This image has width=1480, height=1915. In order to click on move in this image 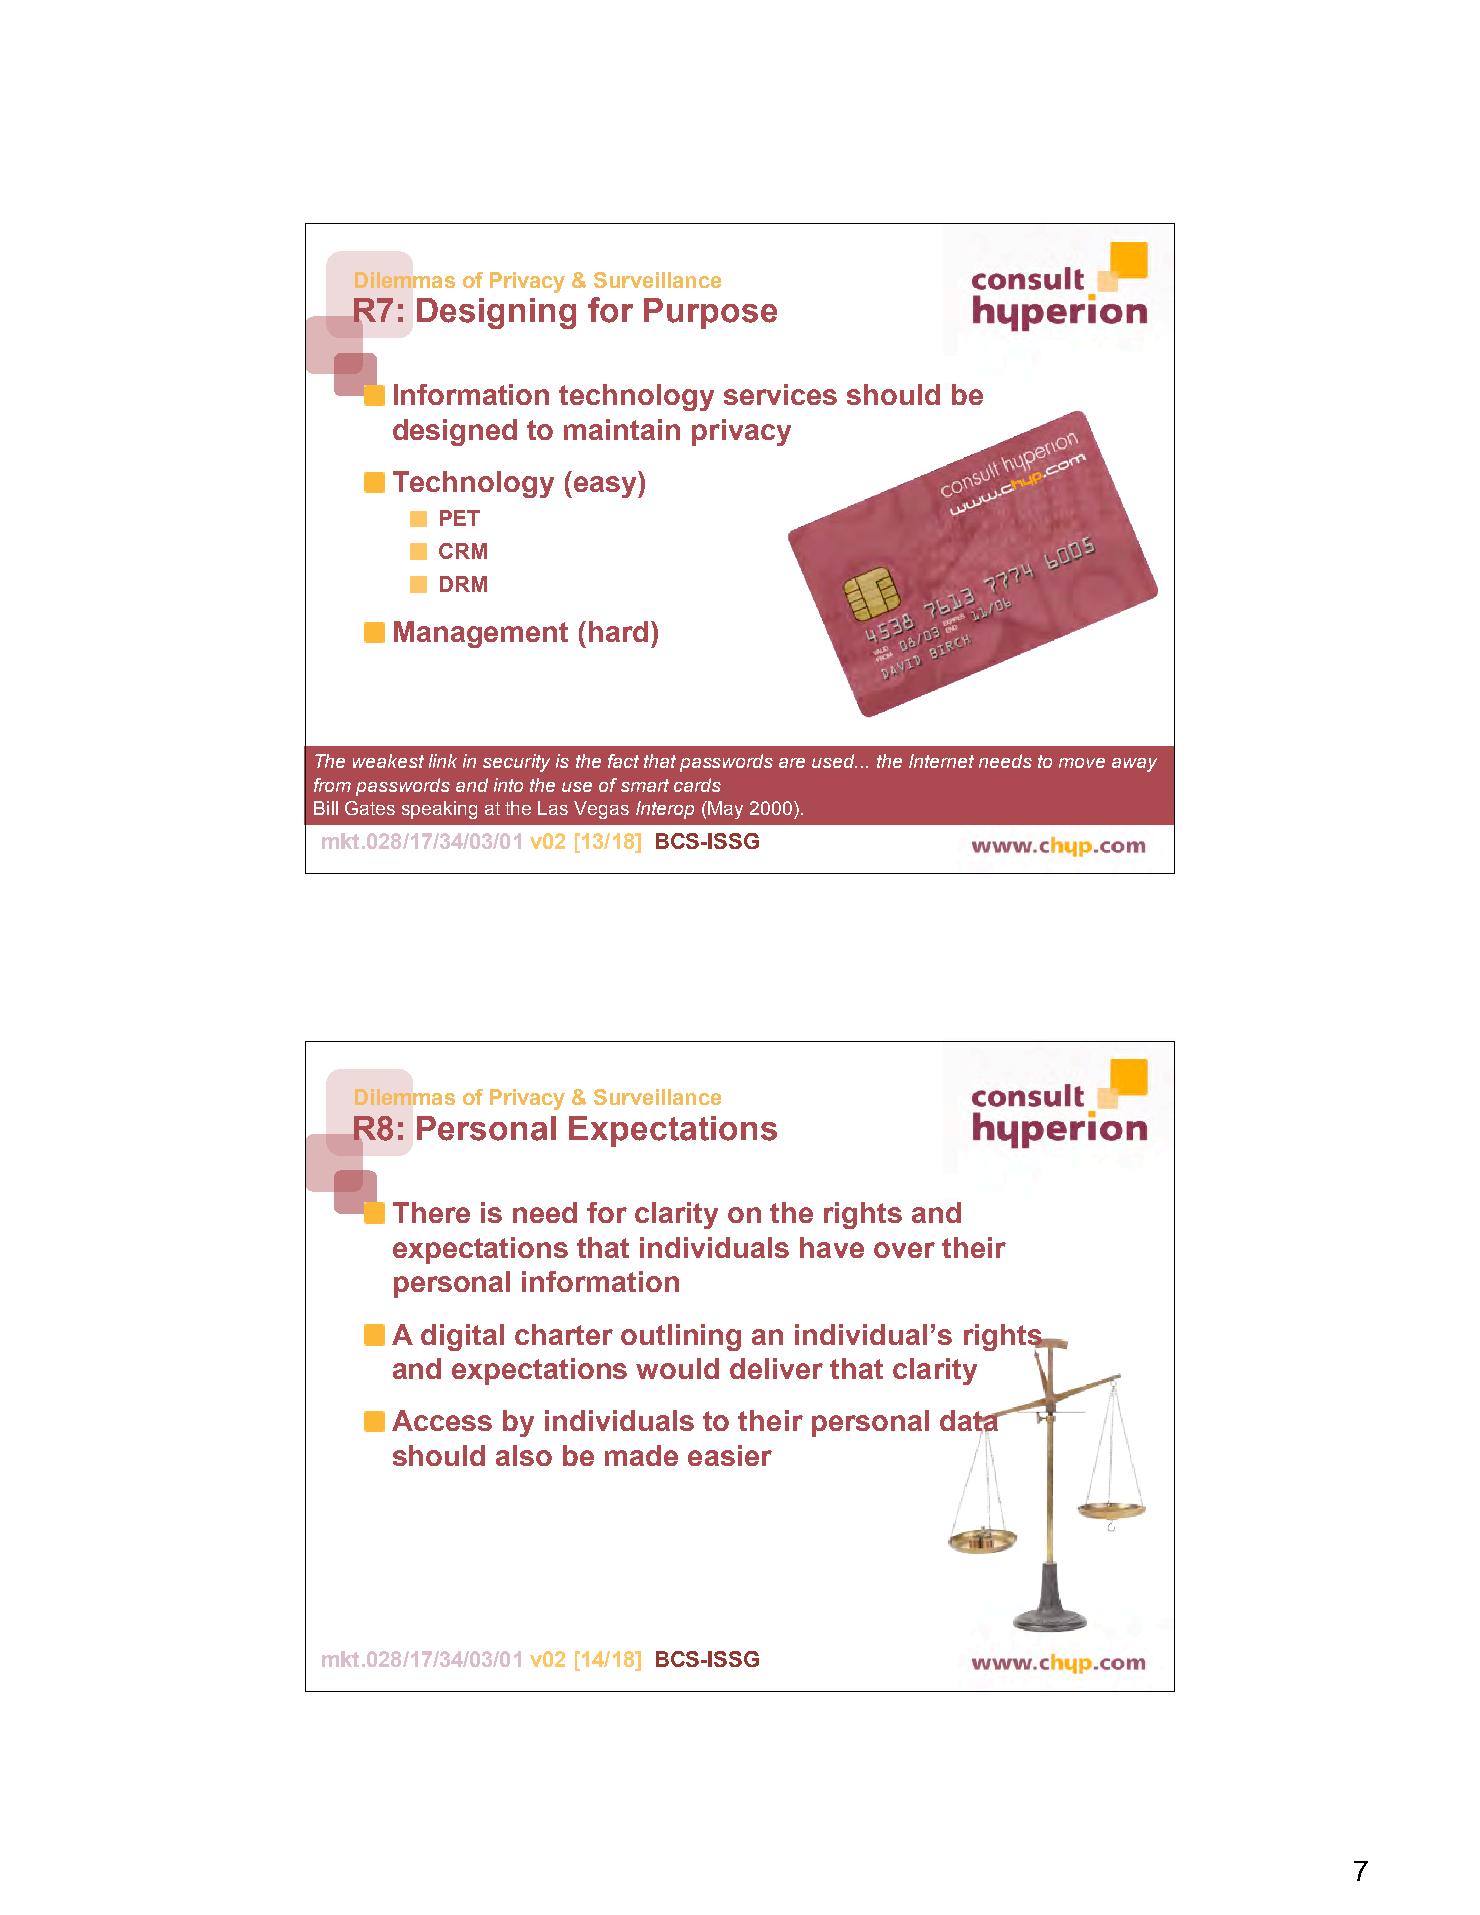, I will do `click(1082, 763)`.
